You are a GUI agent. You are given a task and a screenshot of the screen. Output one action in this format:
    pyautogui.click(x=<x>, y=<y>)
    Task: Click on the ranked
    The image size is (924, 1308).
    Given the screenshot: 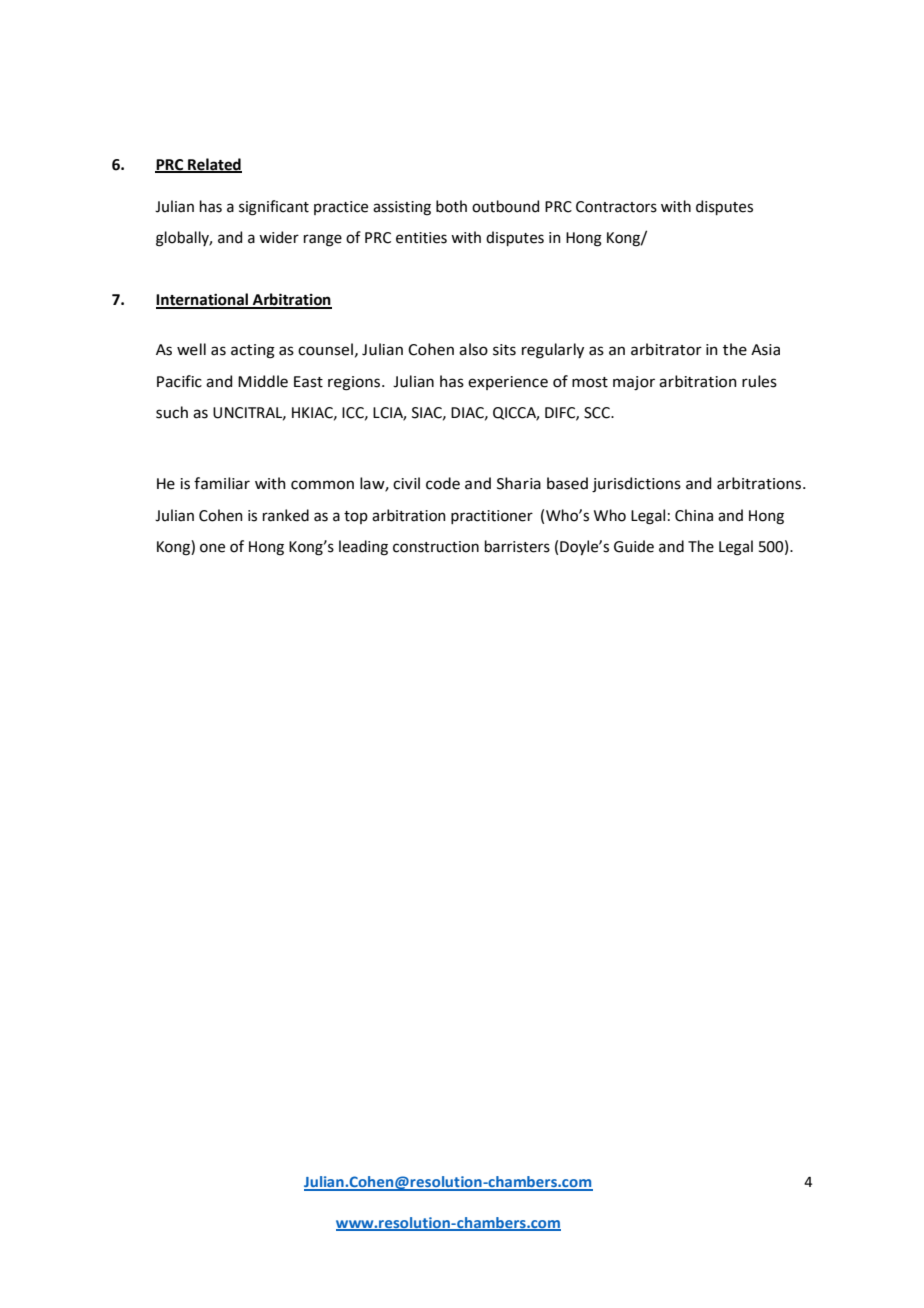 What is the action you would take?
    pyautogui.click(x=286, y=515)
